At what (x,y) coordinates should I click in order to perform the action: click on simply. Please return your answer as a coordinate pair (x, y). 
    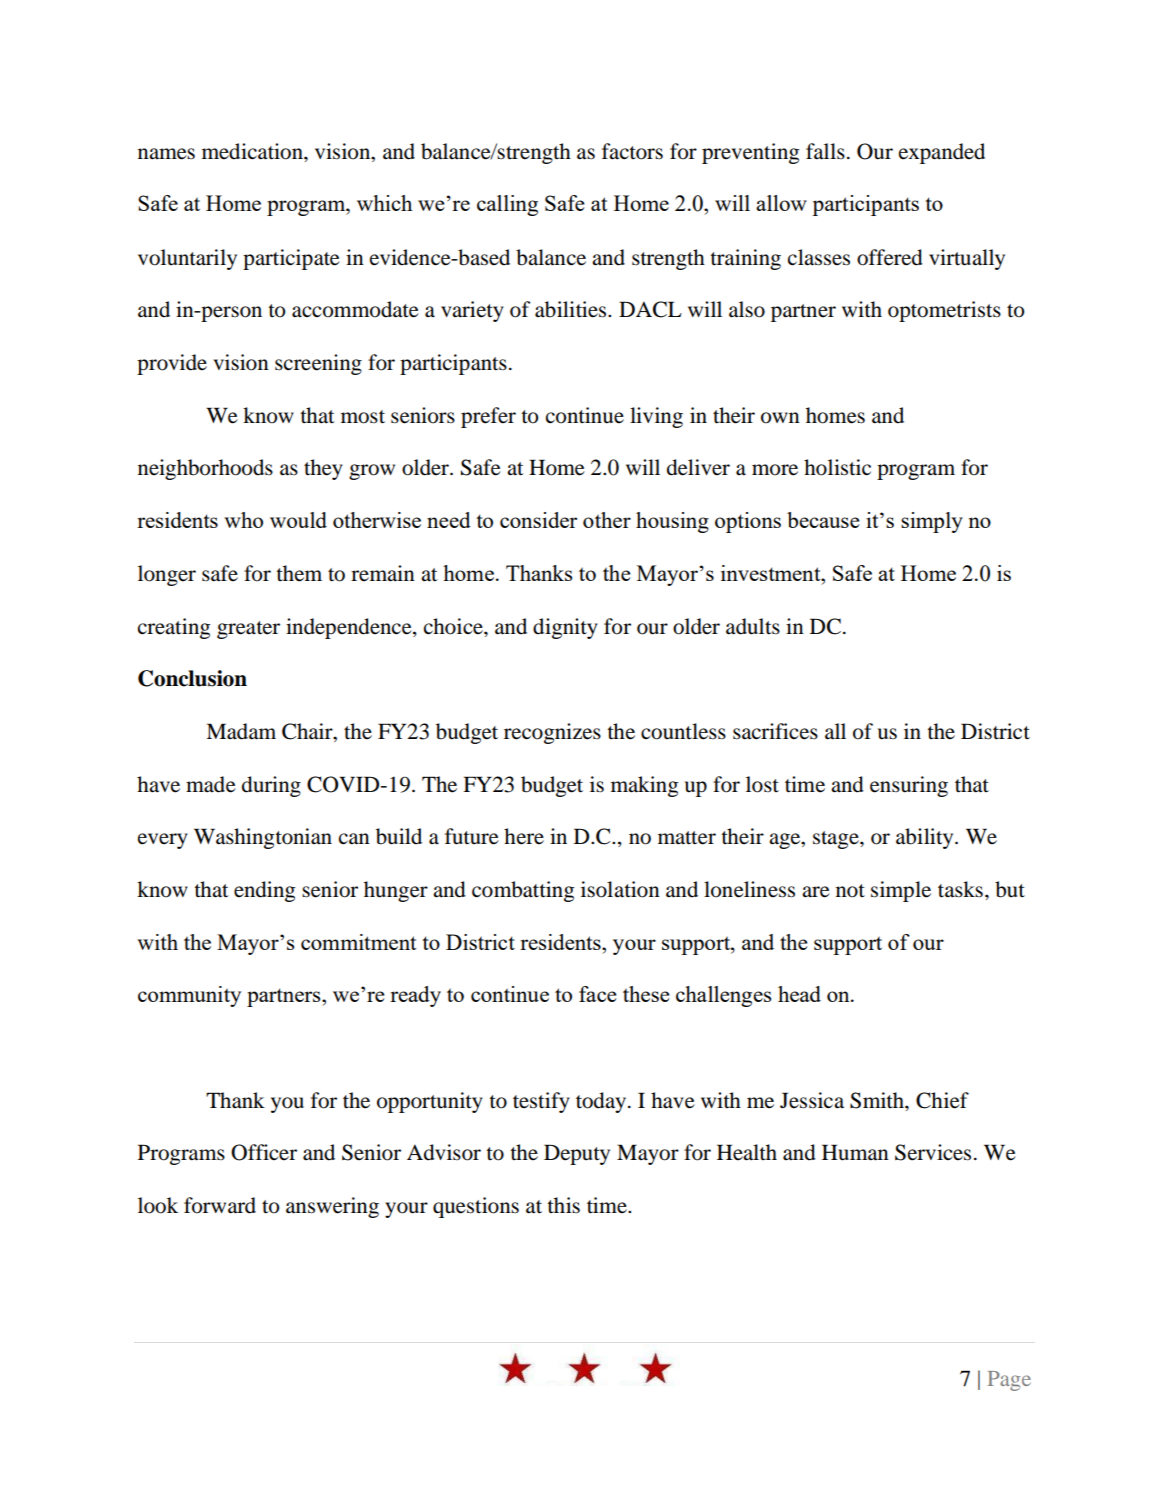
    Looking at the image, I should click on (932, 522).
